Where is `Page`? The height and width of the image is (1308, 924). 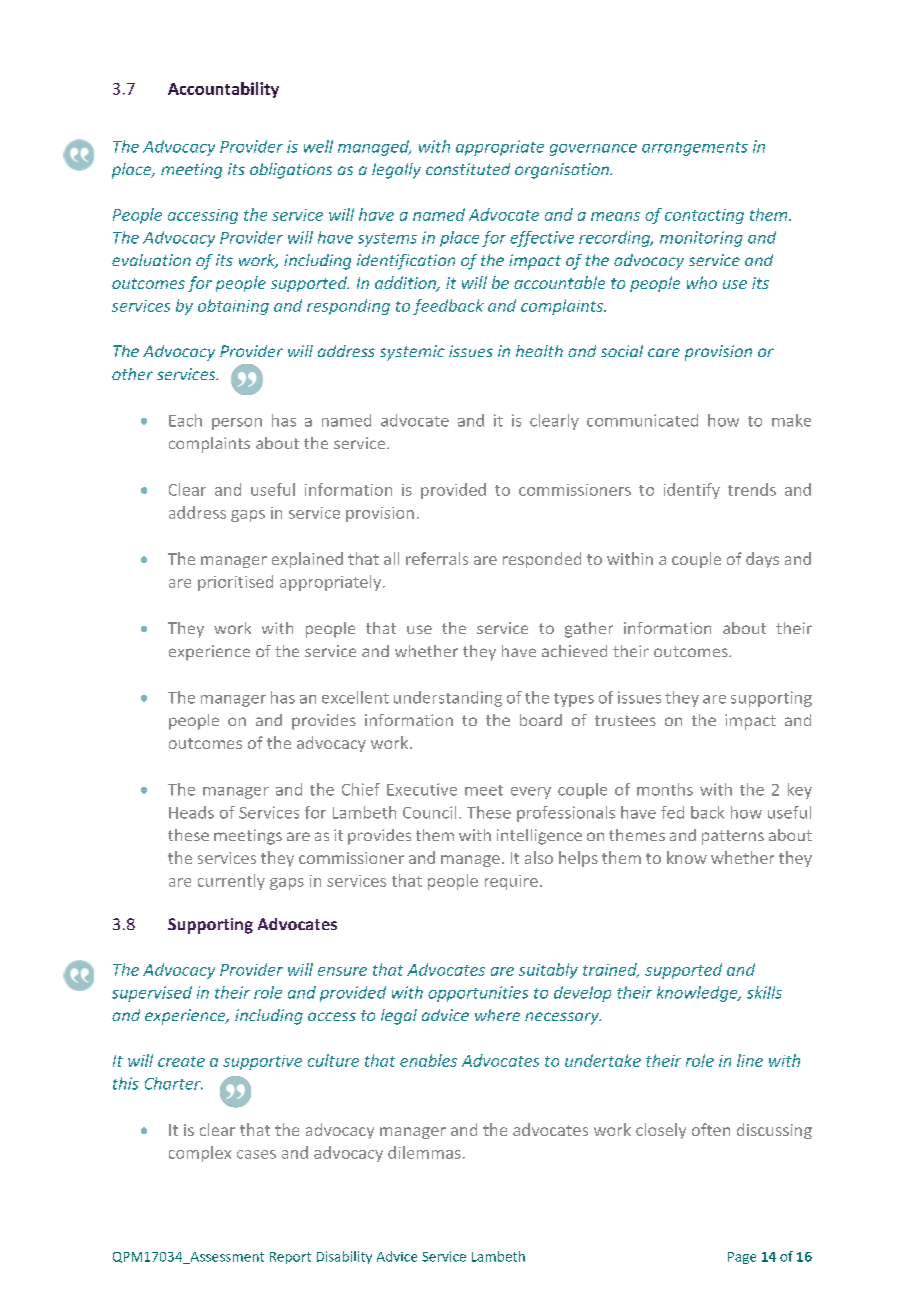
Page is located at coordinates (742, 1258).
